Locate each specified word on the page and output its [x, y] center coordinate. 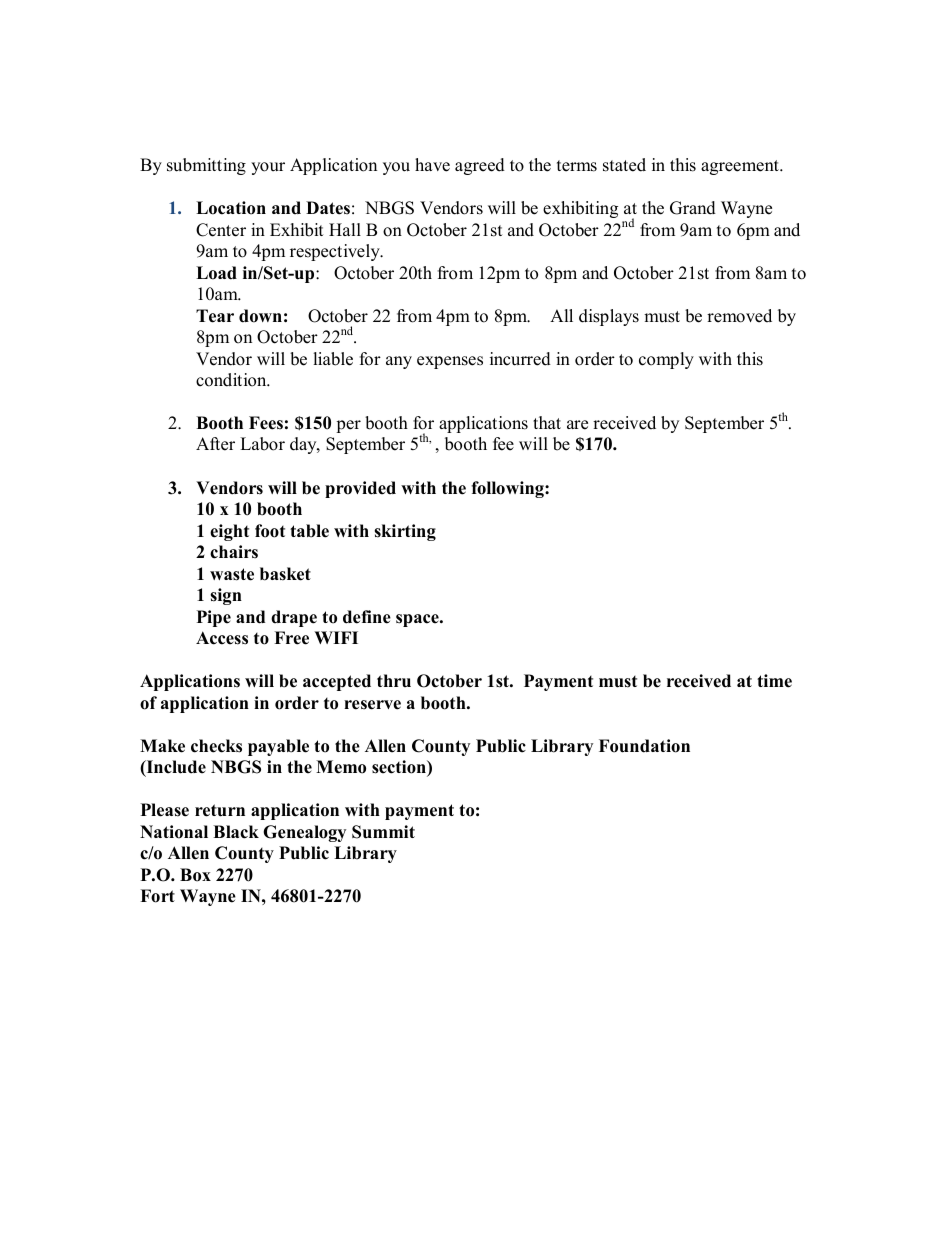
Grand [693, 208]
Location [231, 208]
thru [394, 680]
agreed [480, 166]
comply [666, 360]
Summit [383, 832]
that [547, 422]
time [774, 681]
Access [222, 638]
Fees [266, 423]
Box [195, 875]
